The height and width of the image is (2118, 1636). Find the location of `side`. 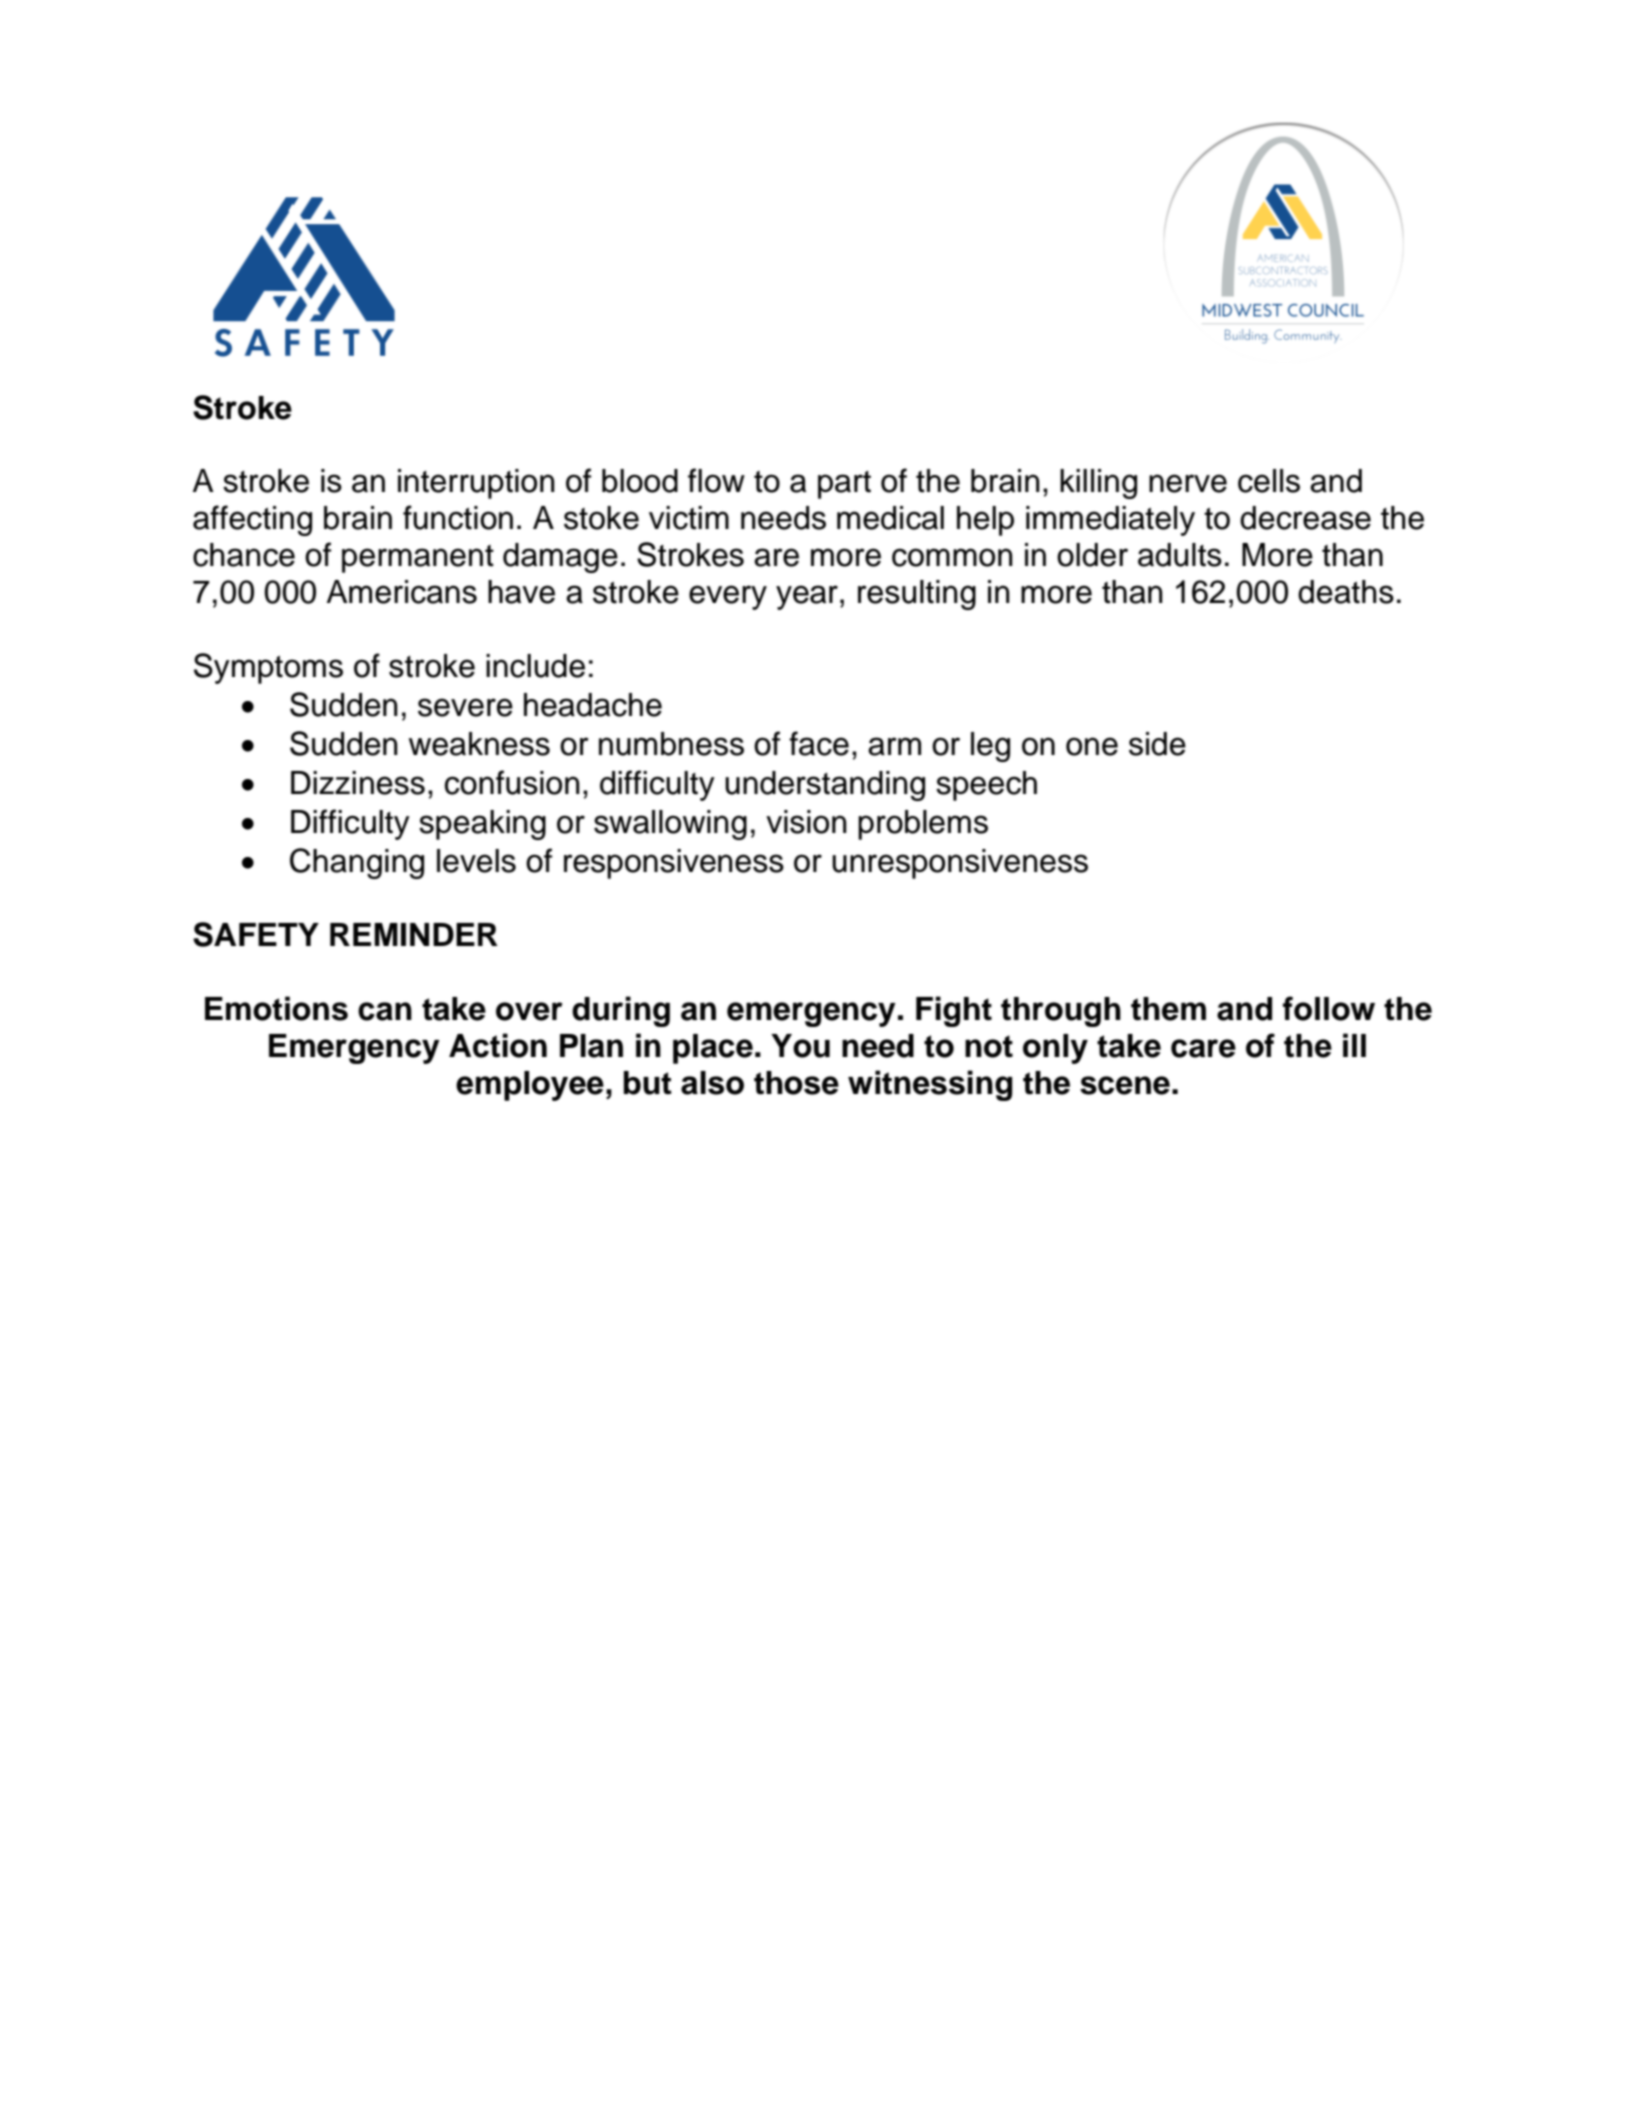

side is located at coordinates (1157, 744).
